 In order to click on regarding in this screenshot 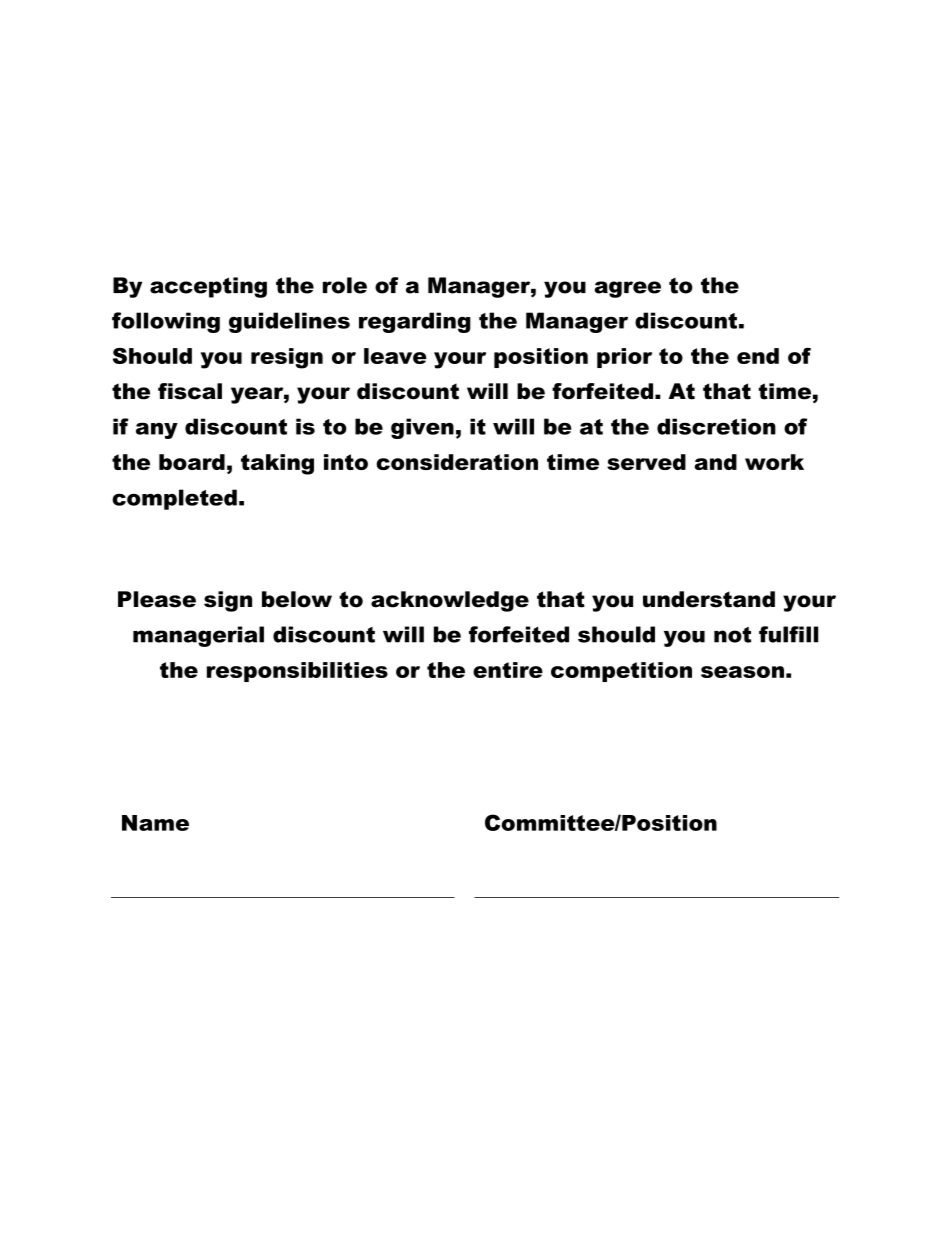, I will do `click(415, 322)`.
